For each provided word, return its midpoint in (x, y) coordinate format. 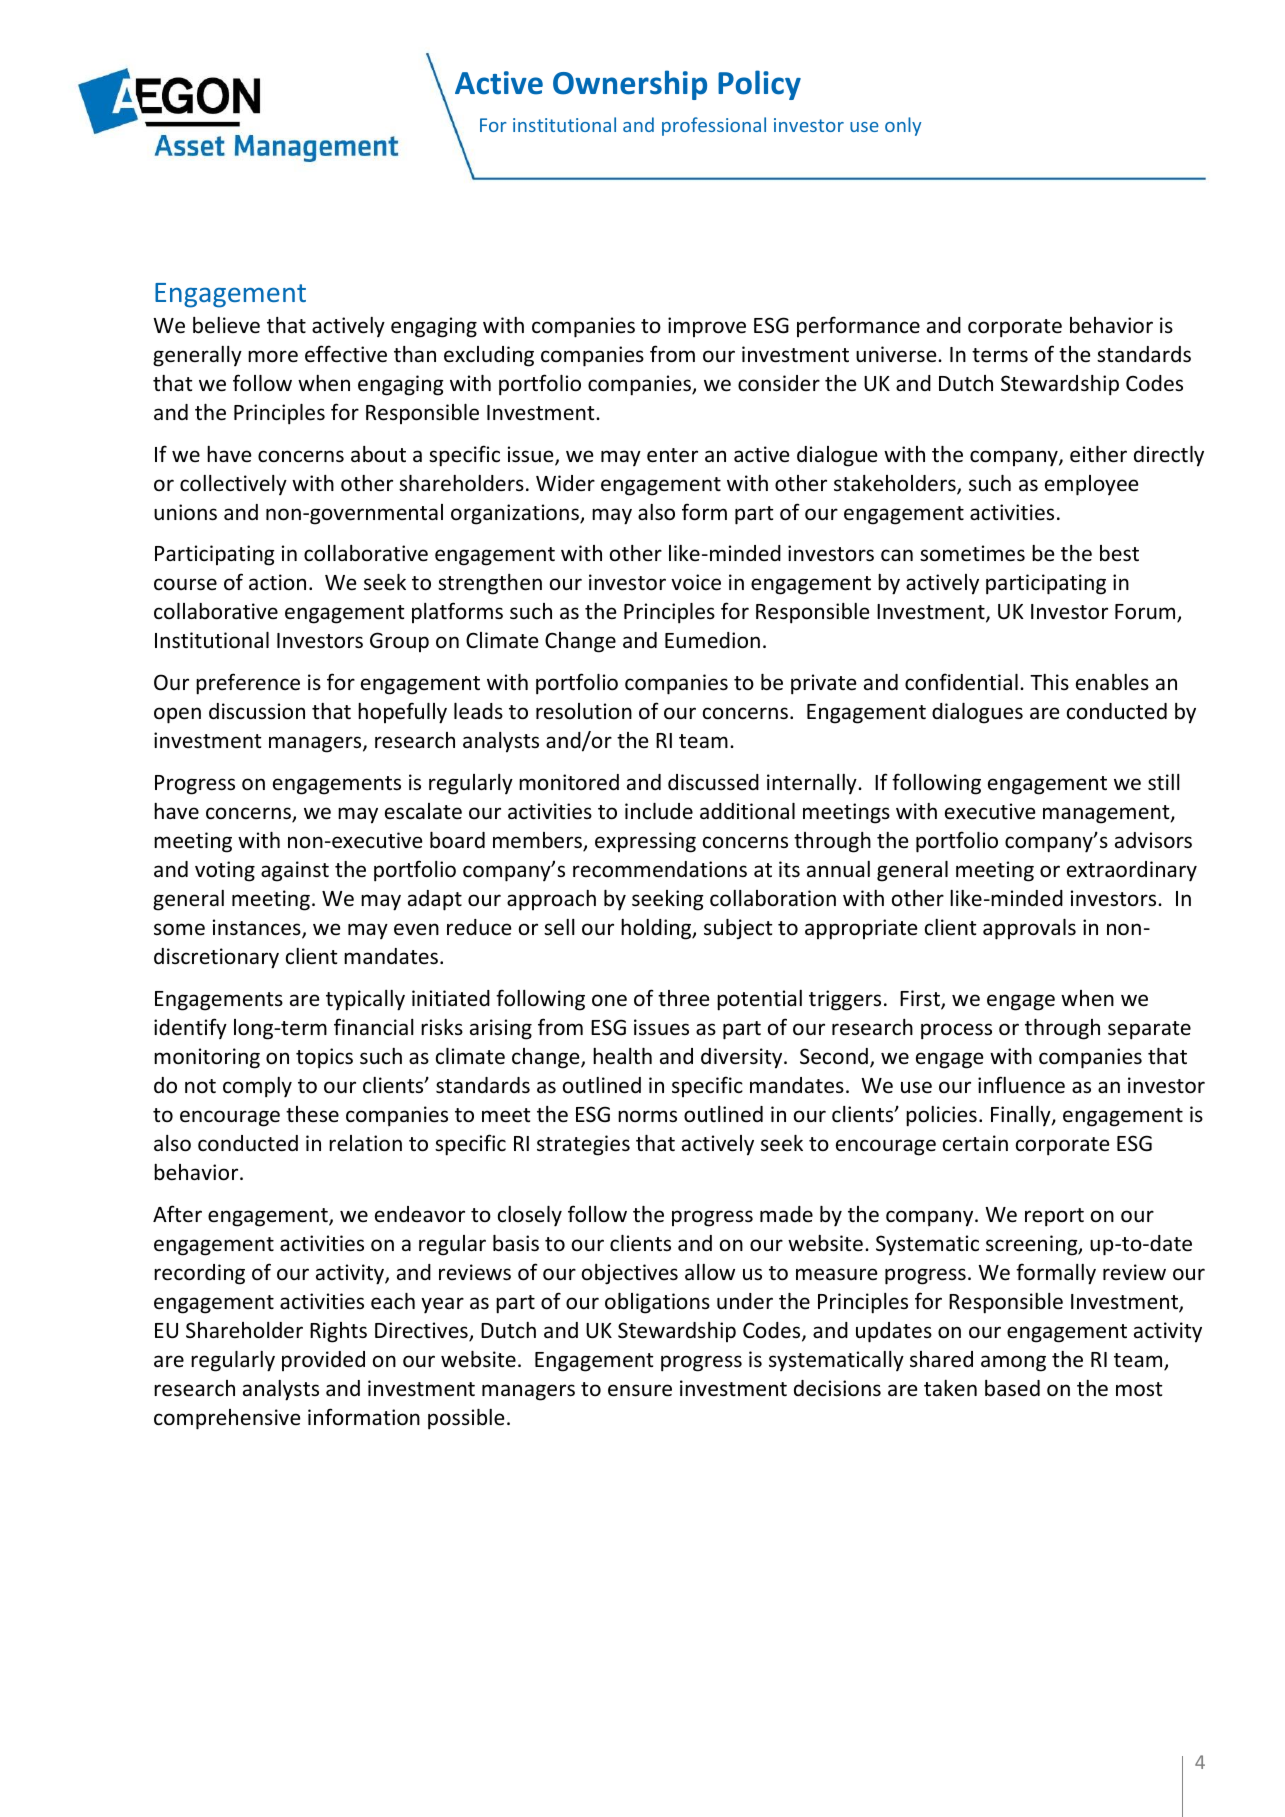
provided (323, 1361)
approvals (1029, 929)
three (684, 998)
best (1119, 553)
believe (226, 325)
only (903, 126)
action (277, 582)
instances (258, 928)
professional (714, 126)
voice (696, 582)
